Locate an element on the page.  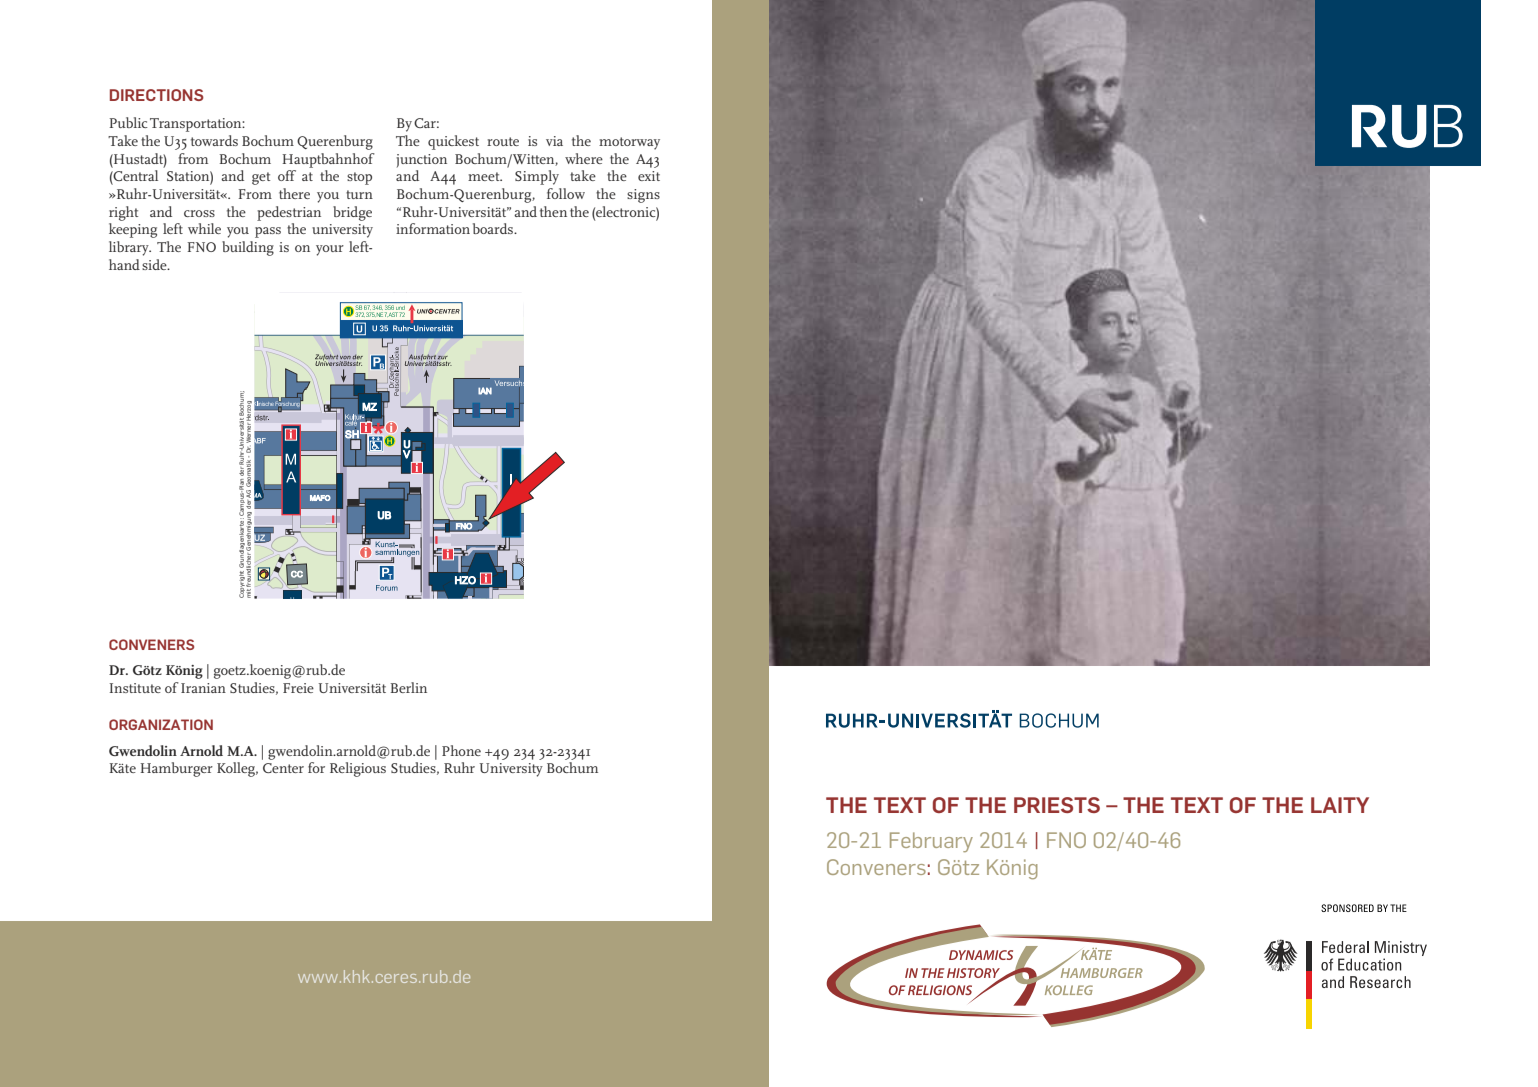
Center is located at coordinates (283, 768).
